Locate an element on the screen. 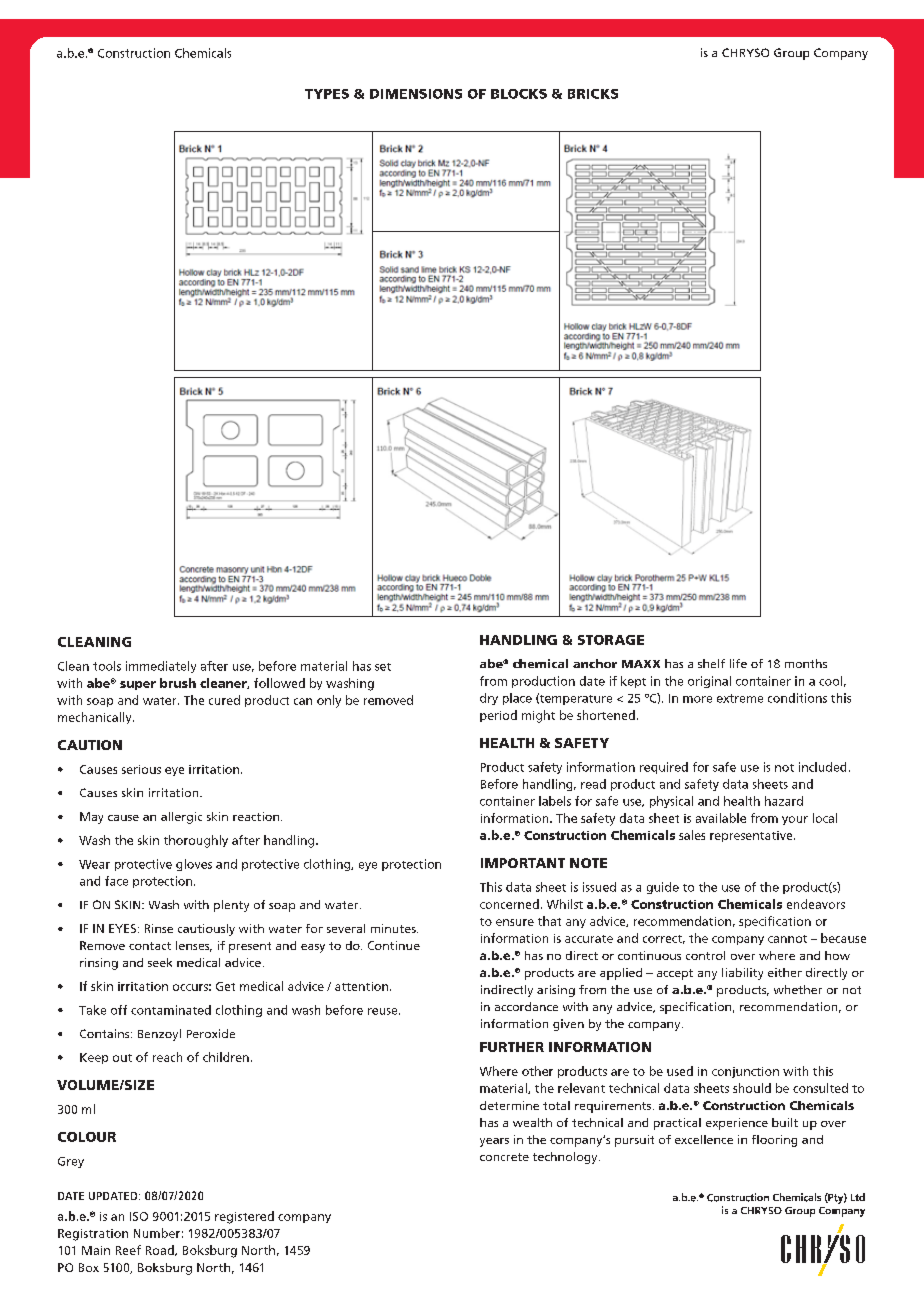  immediately is located at coordinates (161, 667).
